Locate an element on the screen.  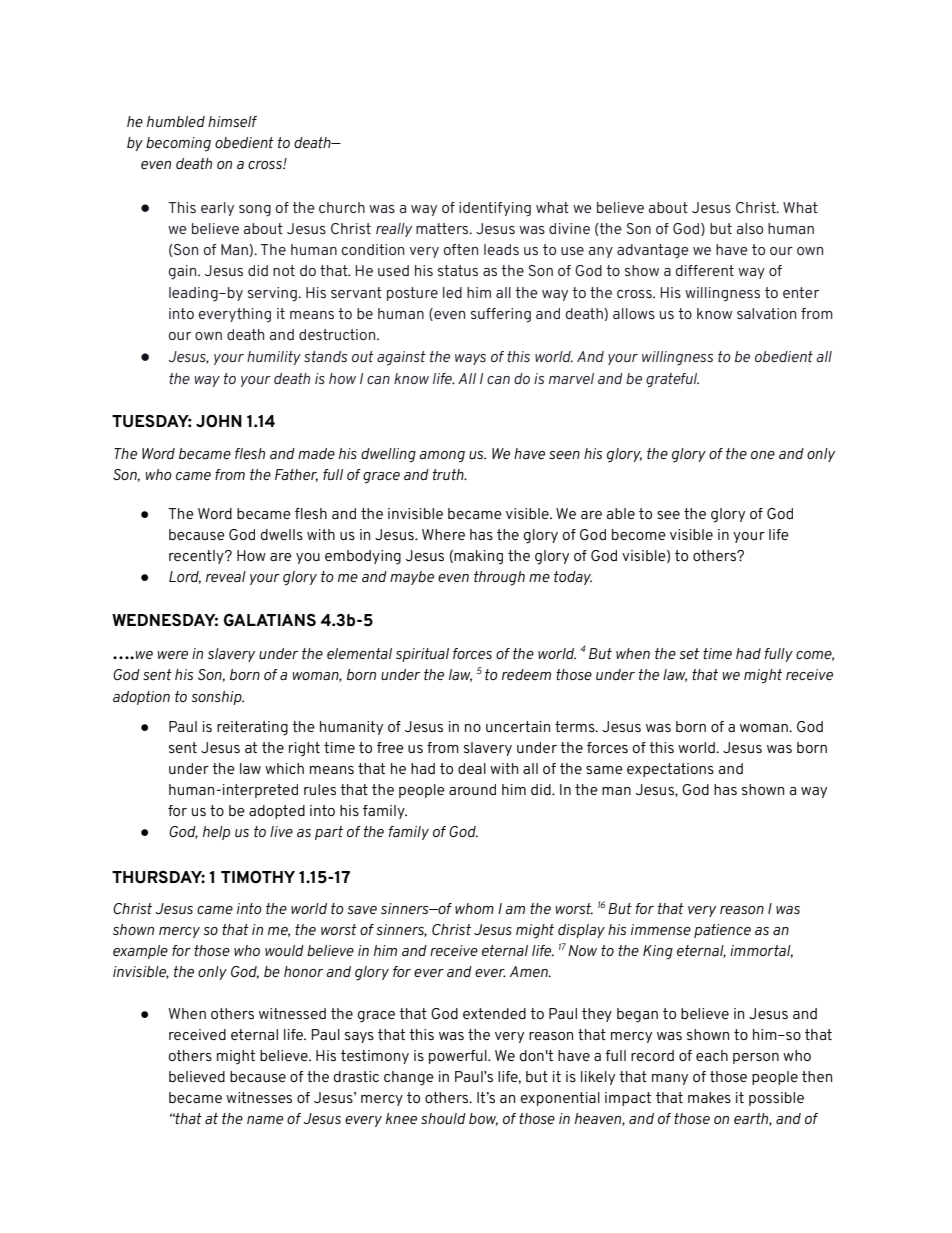
bow is located at coordinates (483, 1119).
